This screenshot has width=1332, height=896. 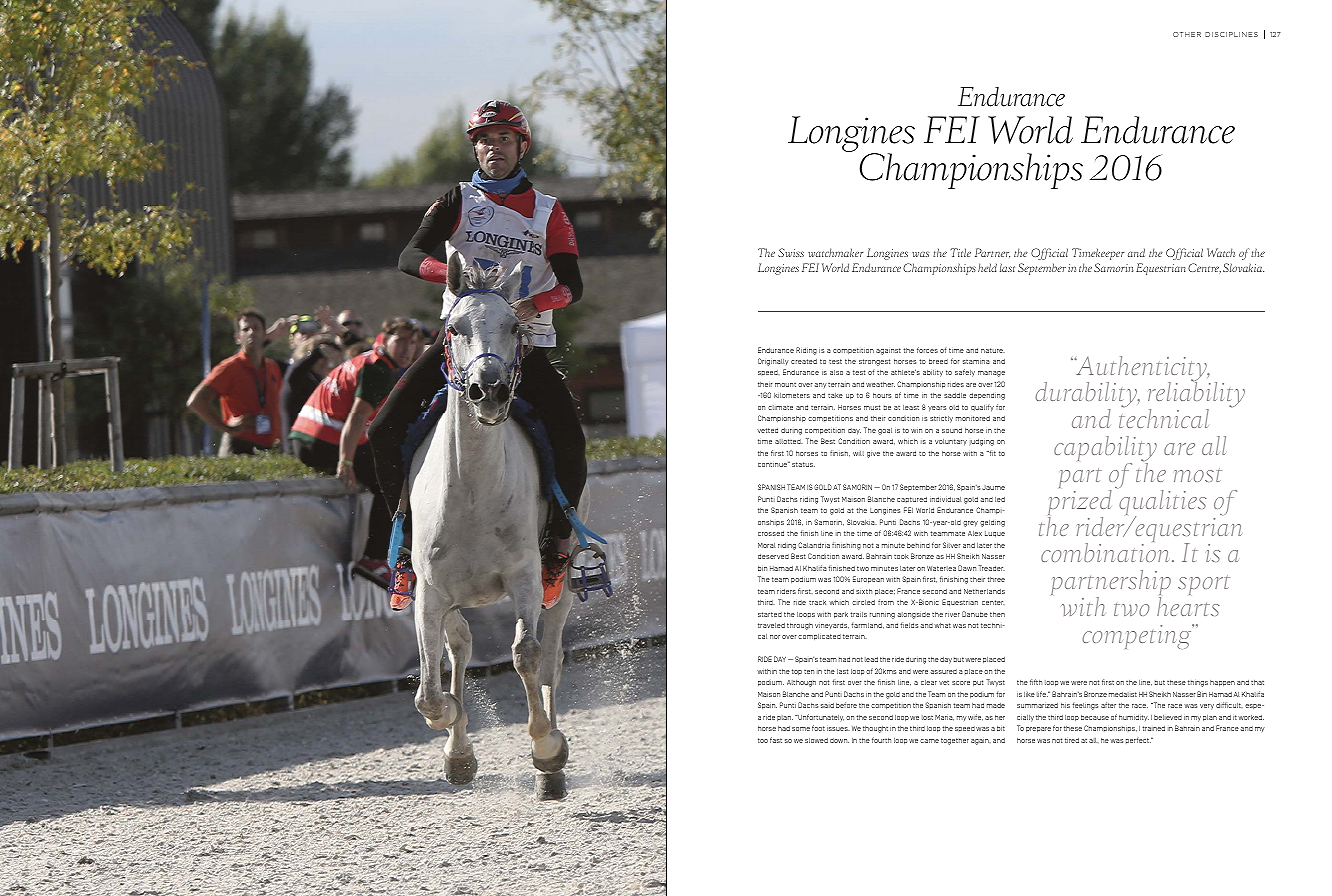 What do you see at coordinates (961, 252) in the screenshot?
I see `Title` at bounding box center [961, 252].
